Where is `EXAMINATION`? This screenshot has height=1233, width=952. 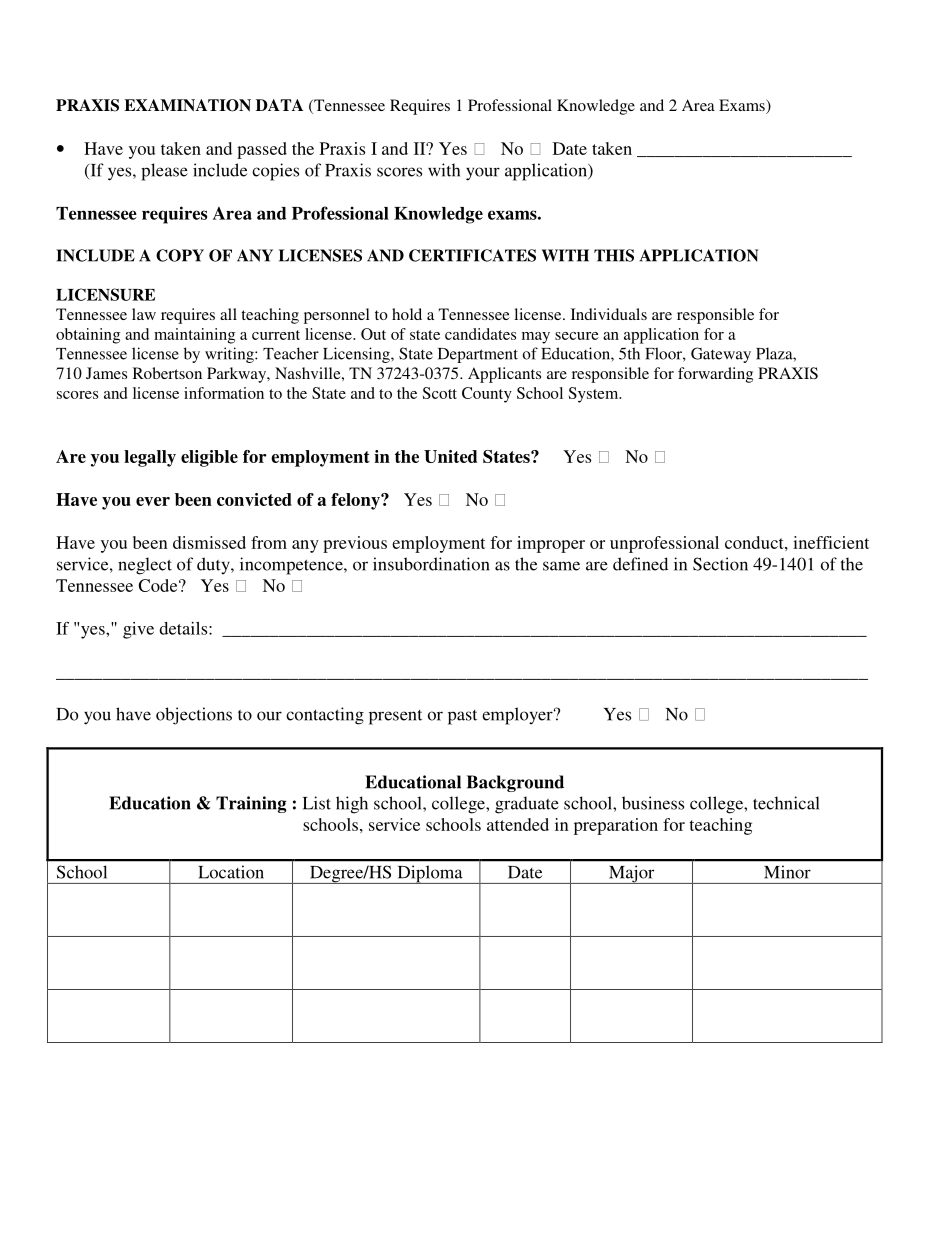
EXAMINATION is located at coordinates (187, 105).
